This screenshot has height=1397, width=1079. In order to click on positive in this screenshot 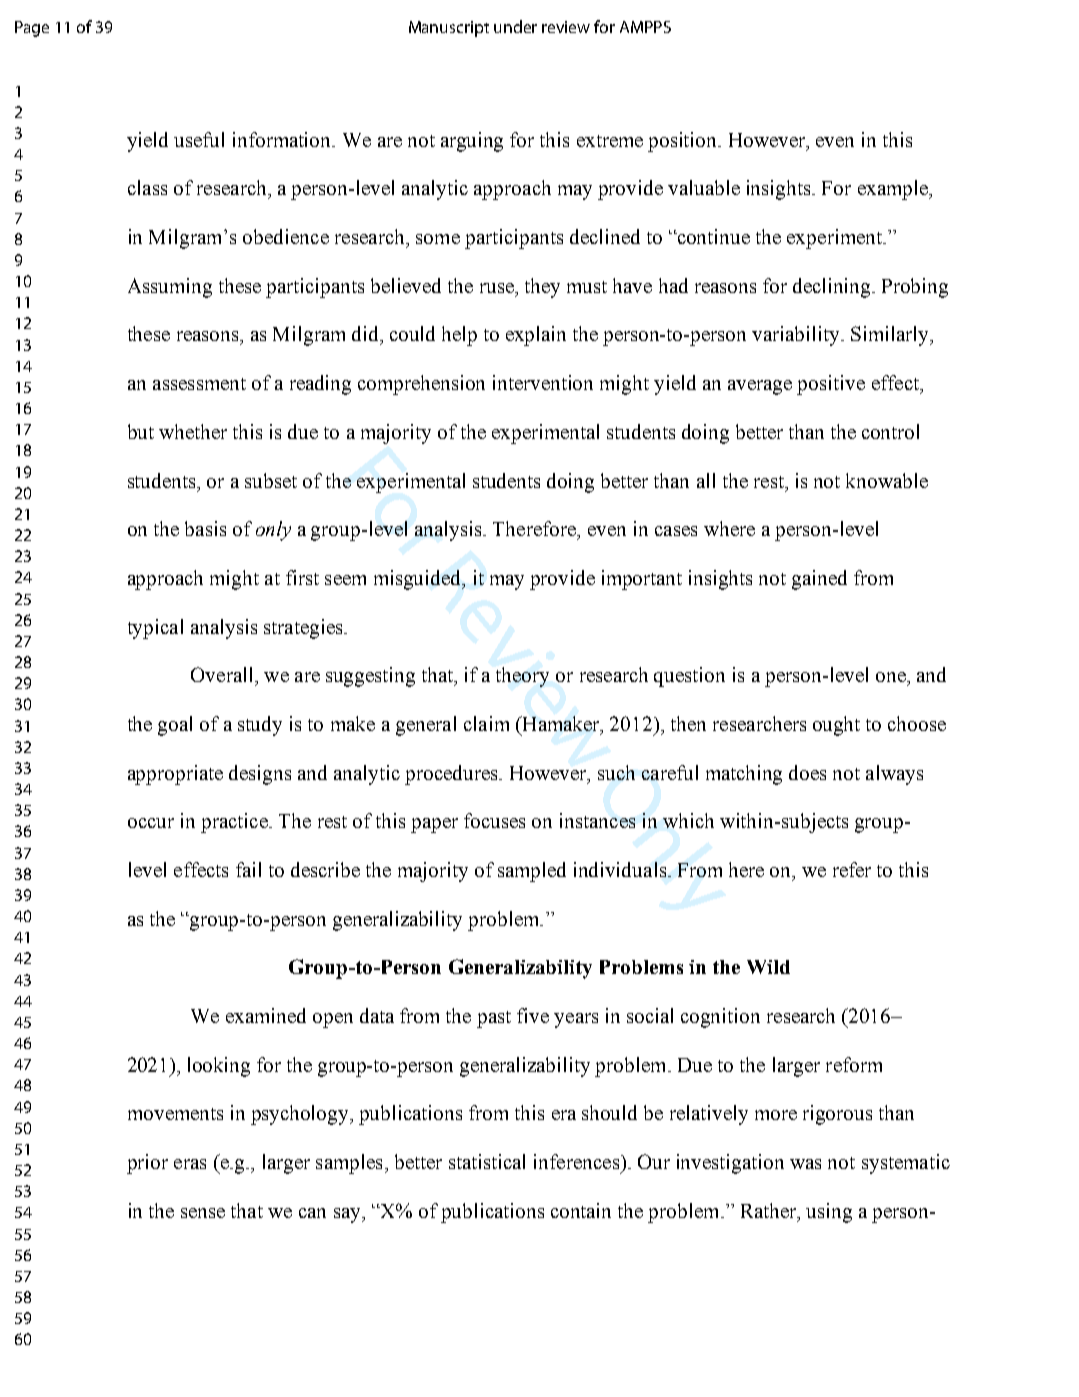, I will do `click(831, 385)`.
